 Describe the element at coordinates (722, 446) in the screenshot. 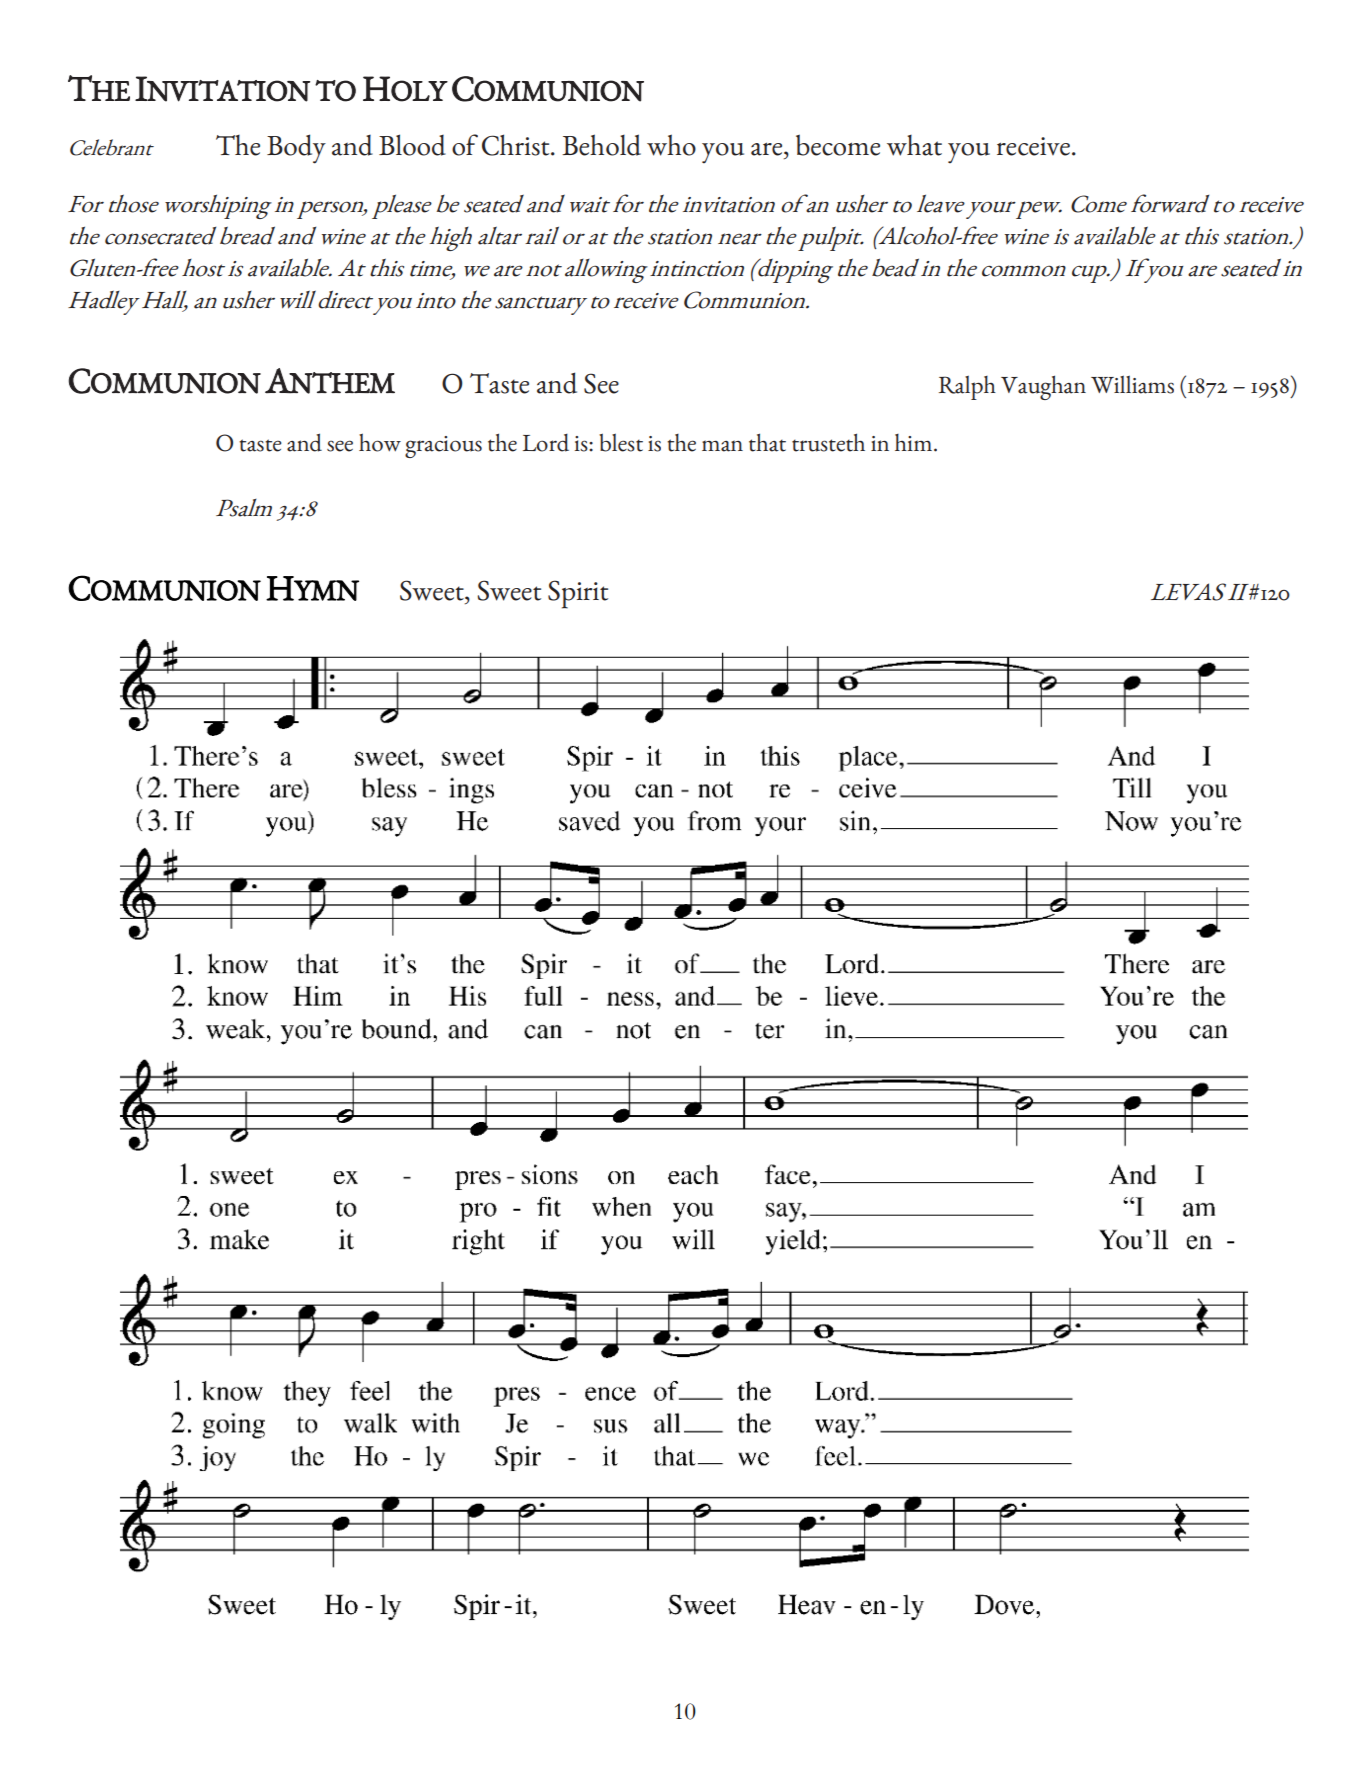

I see `man` at that location.
